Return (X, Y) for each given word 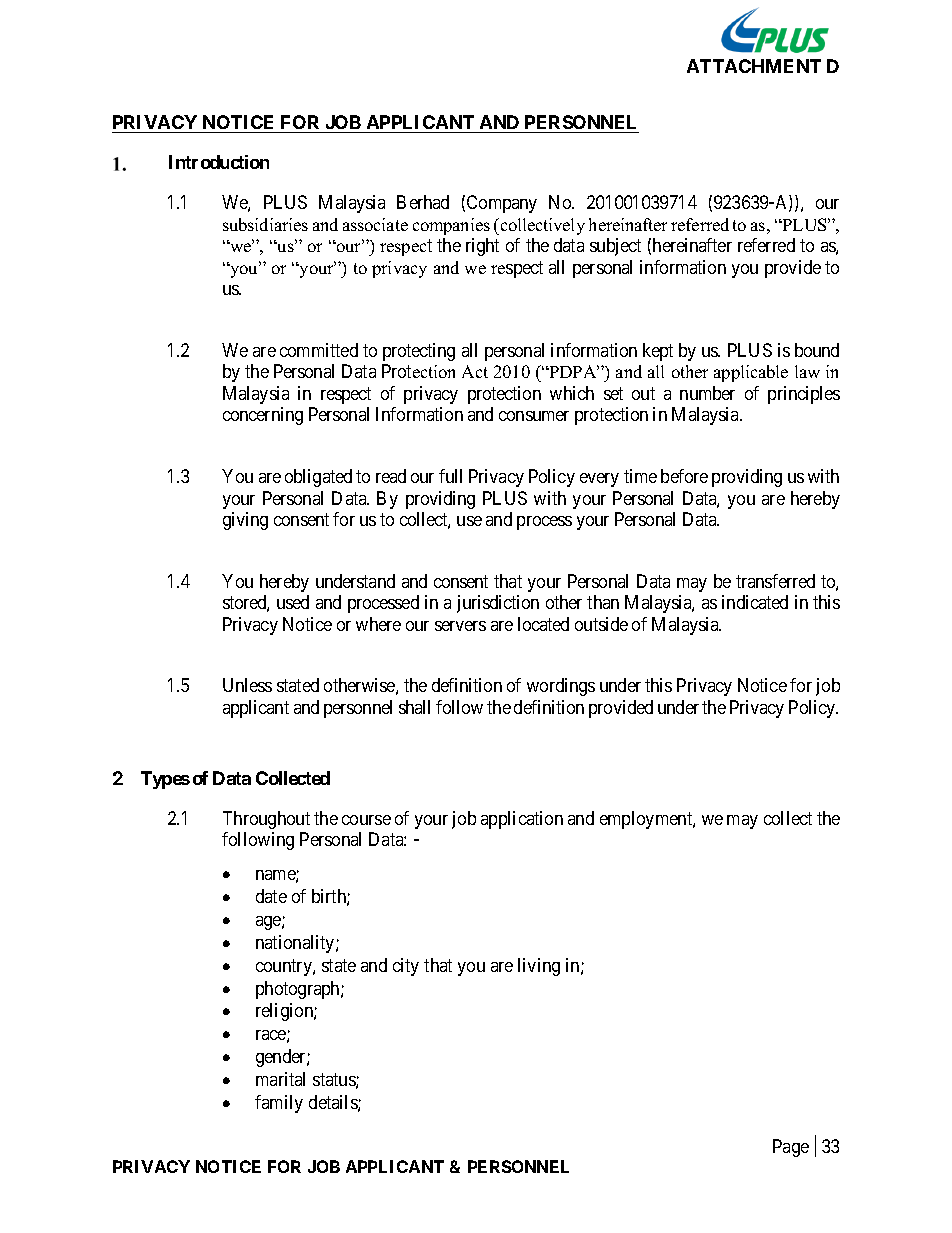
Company (502, 204)
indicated (755, 602)
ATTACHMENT (754, 66)
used (293, 602)
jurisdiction (498, 604)
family (279, 1104)
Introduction (219, 162)
